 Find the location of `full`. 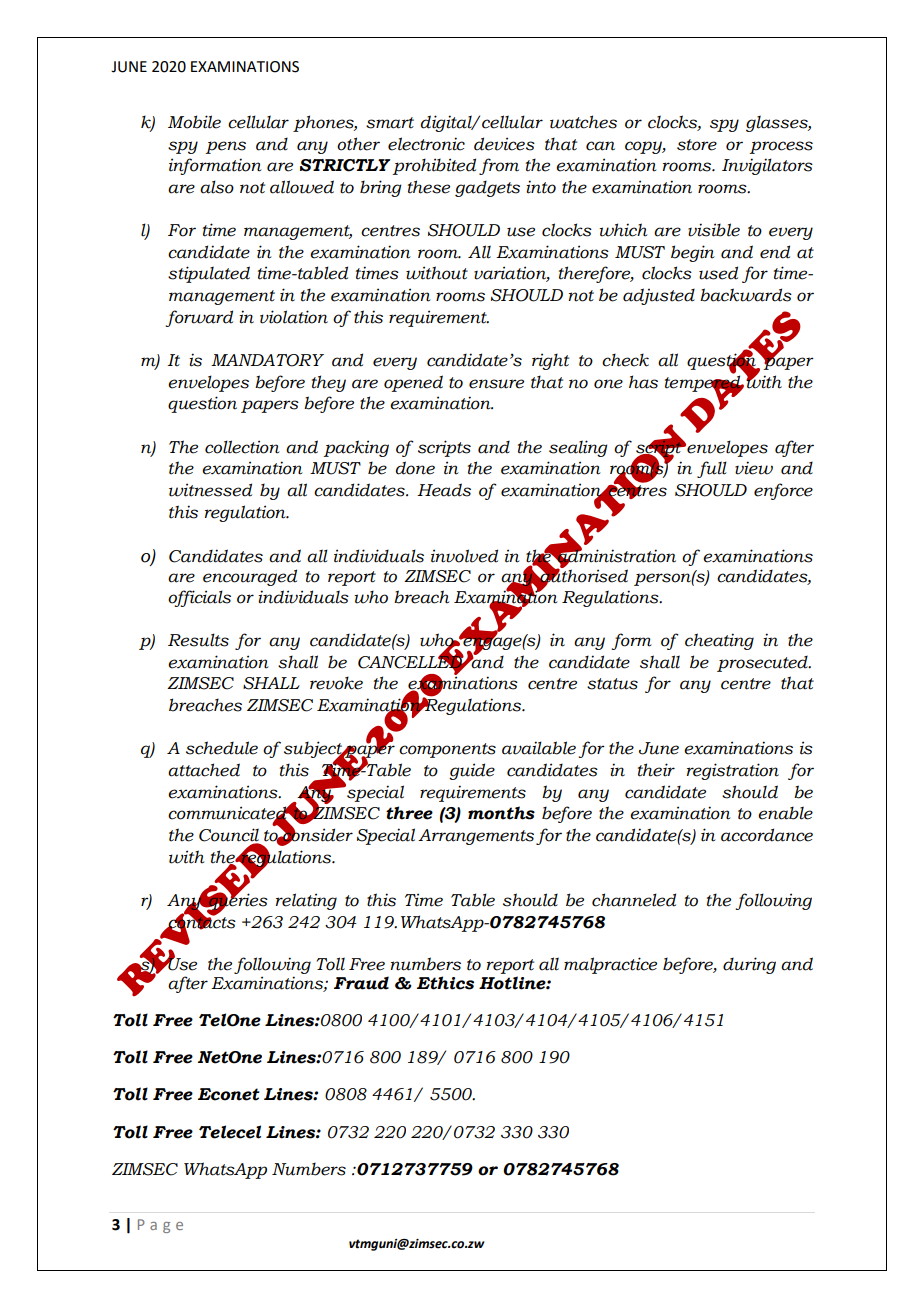

full is located at coordinates (712, 469).
